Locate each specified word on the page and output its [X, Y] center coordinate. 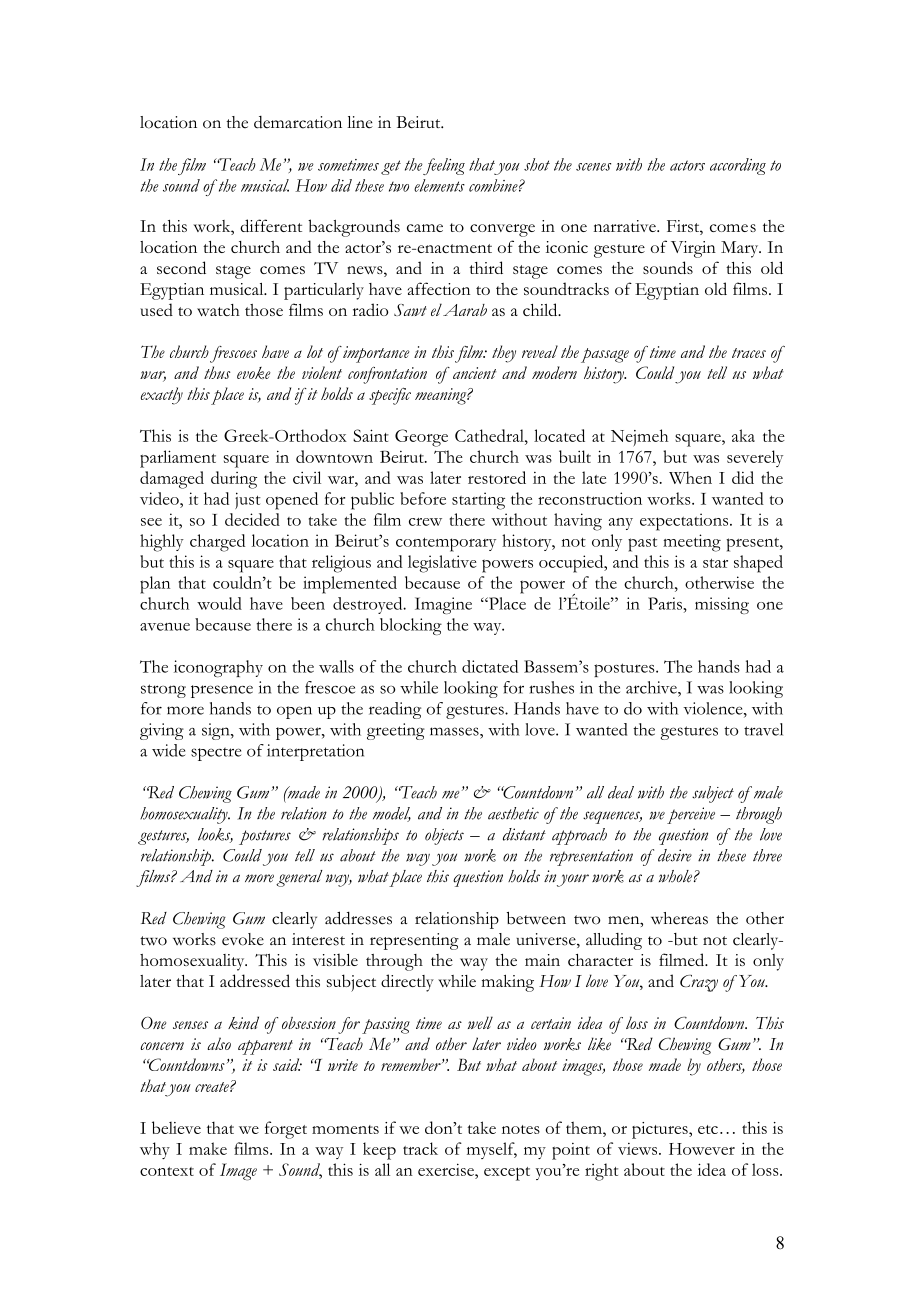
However [702, 1149]
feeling [443, 166]
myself [492, 1150]
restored [497, 477]
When [690, 477]
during [234, 480]
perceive [691, 815]
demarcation [298, 122]
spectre [216, 754]
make [208, 1148]
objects [444, 836]
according [738, 166]
